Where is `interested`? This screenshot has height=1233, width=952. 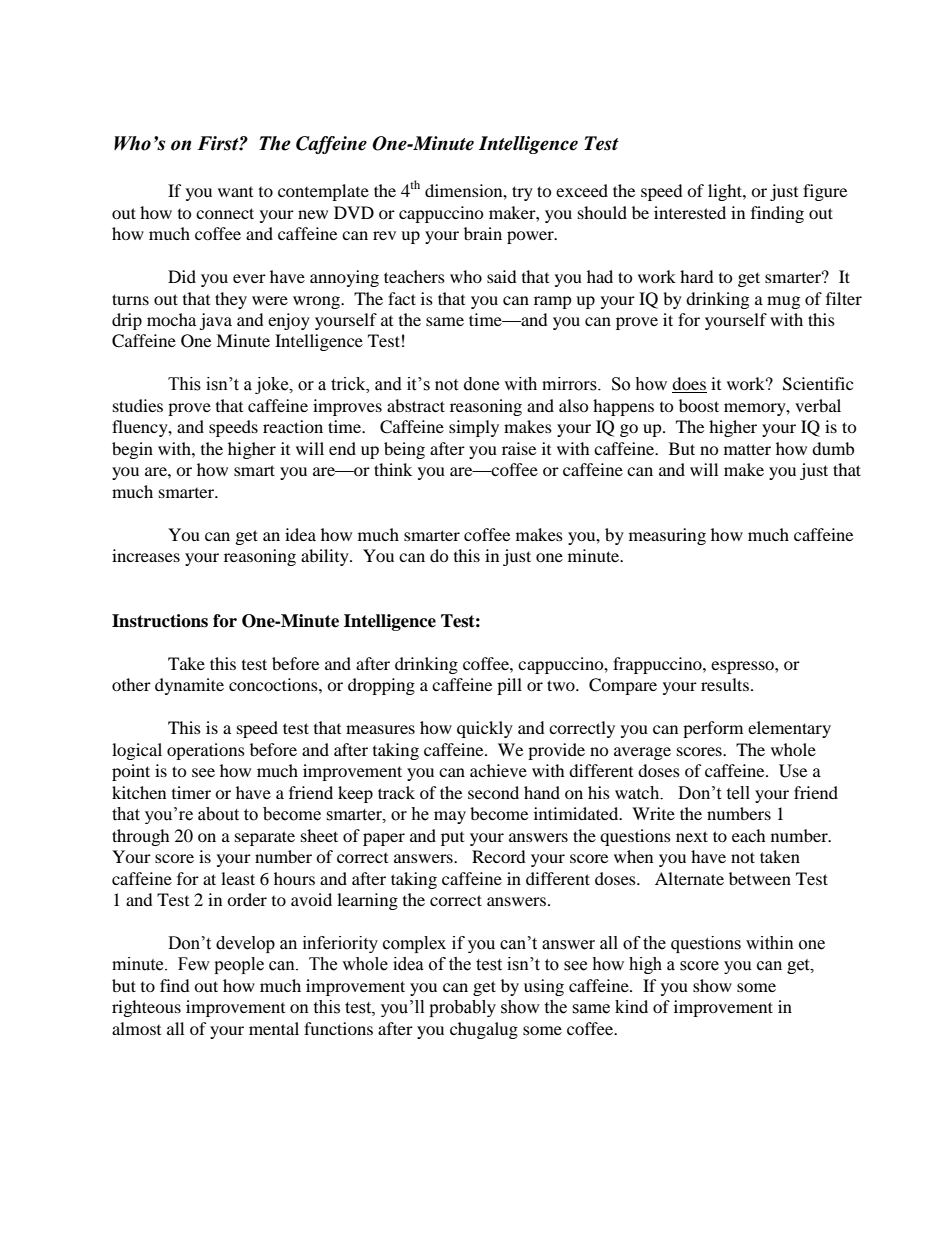
interested is located at coordinates (690, 212).
